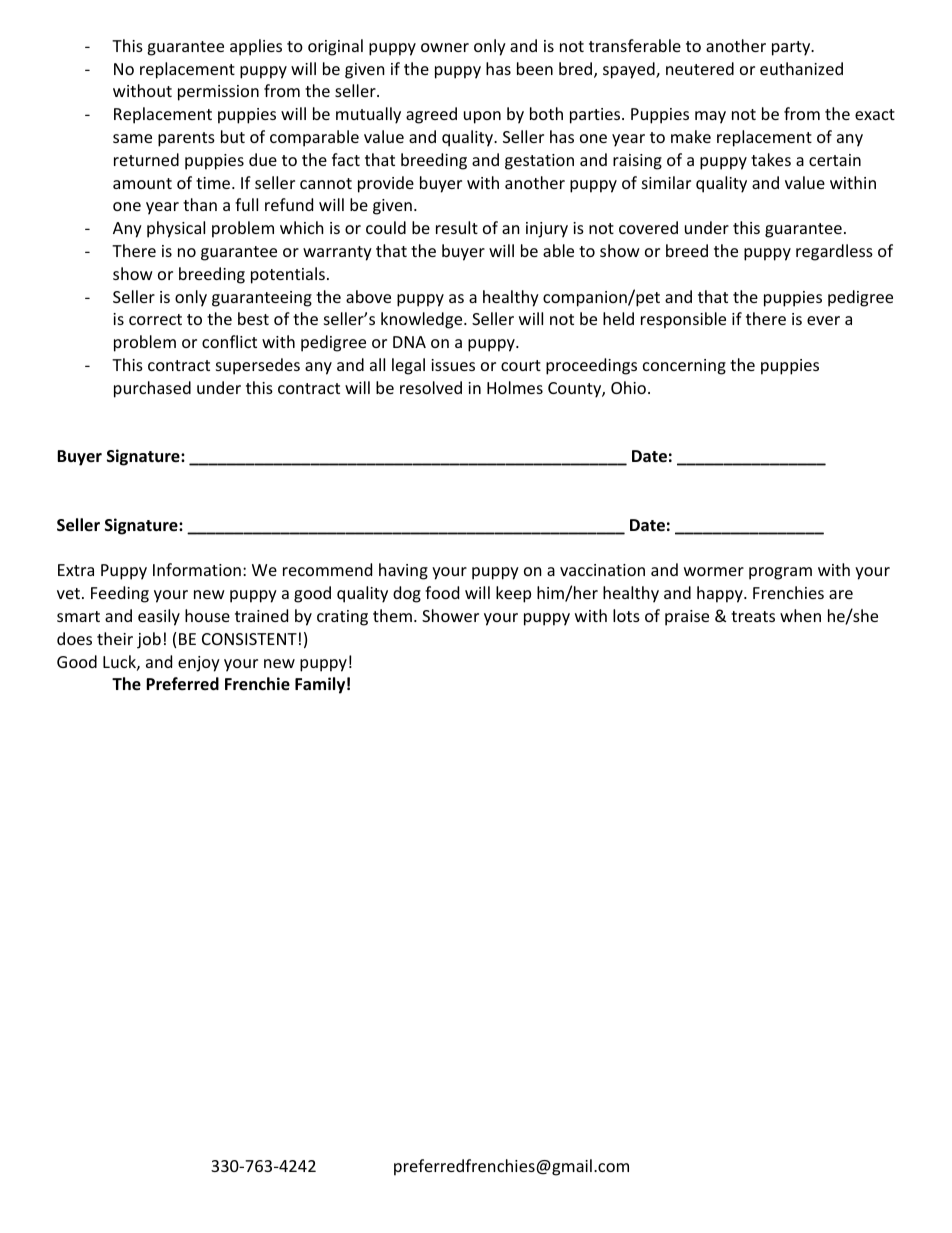 The height and width of the page is (1233, 952). I want to click on them, so click(392, 615).
